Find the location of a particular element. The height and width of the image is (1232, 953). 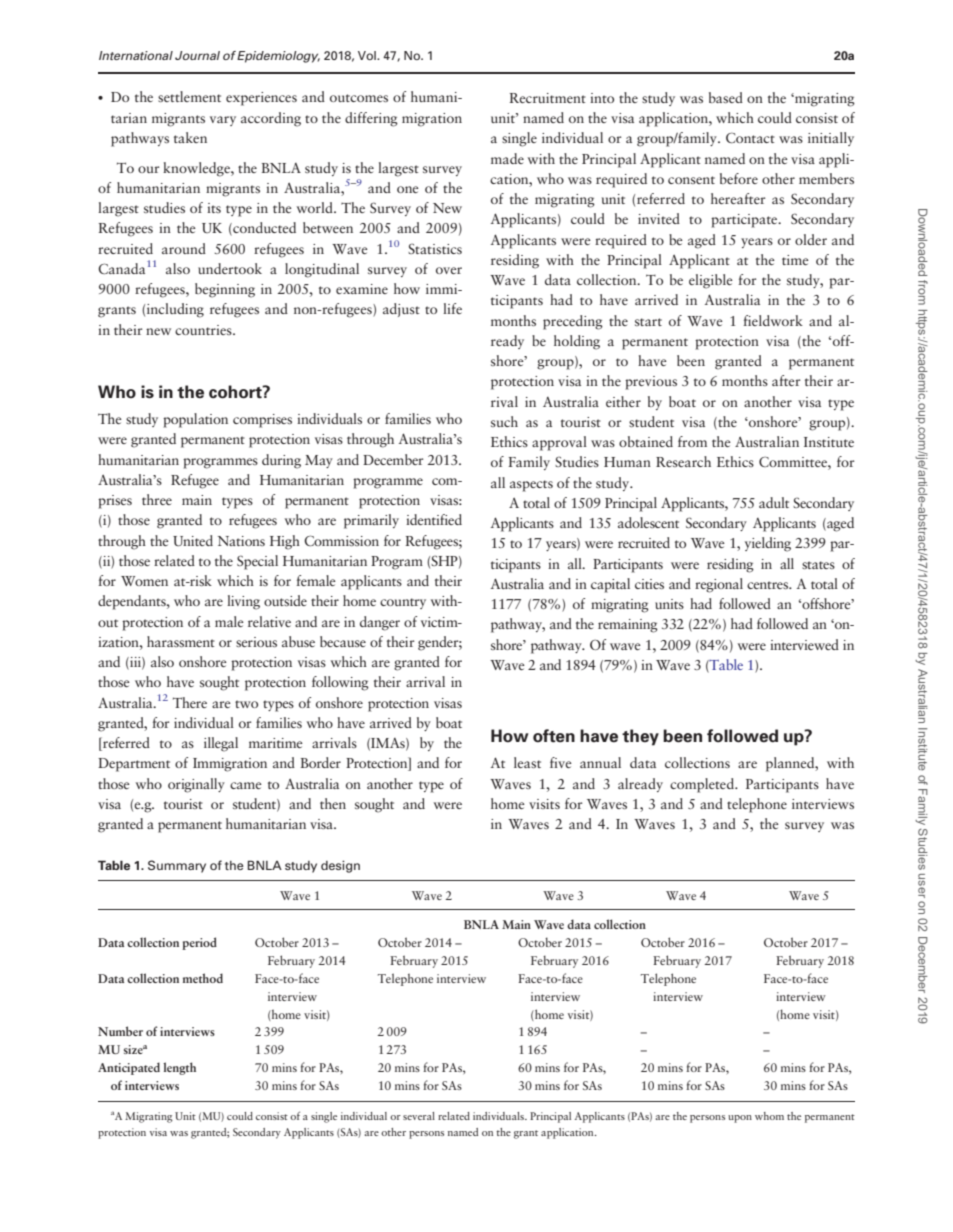

upon is located at coordinates (740, 1119).
